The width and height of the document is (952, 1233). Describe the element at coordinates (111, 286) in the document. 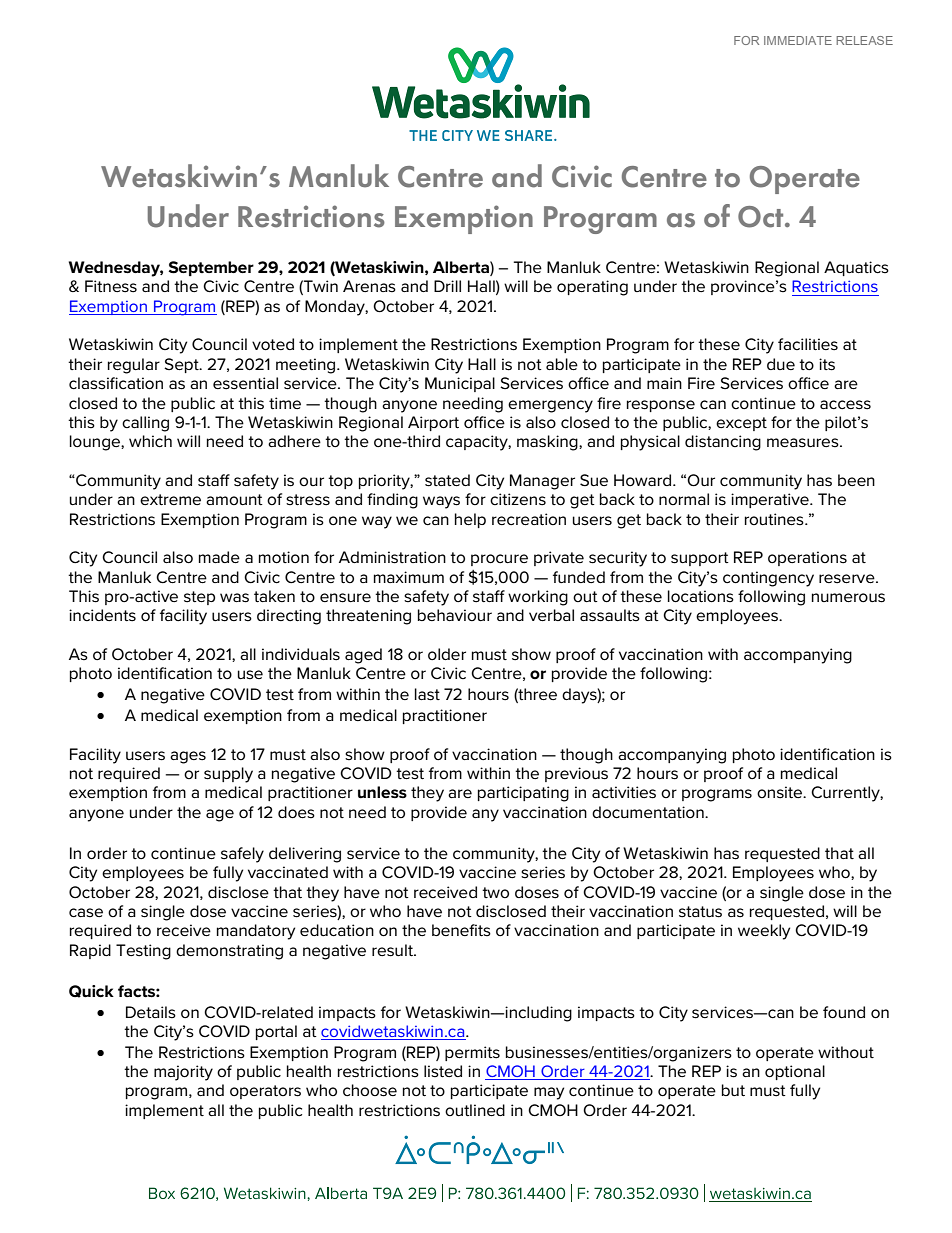

I see `Fitness` at that location.
